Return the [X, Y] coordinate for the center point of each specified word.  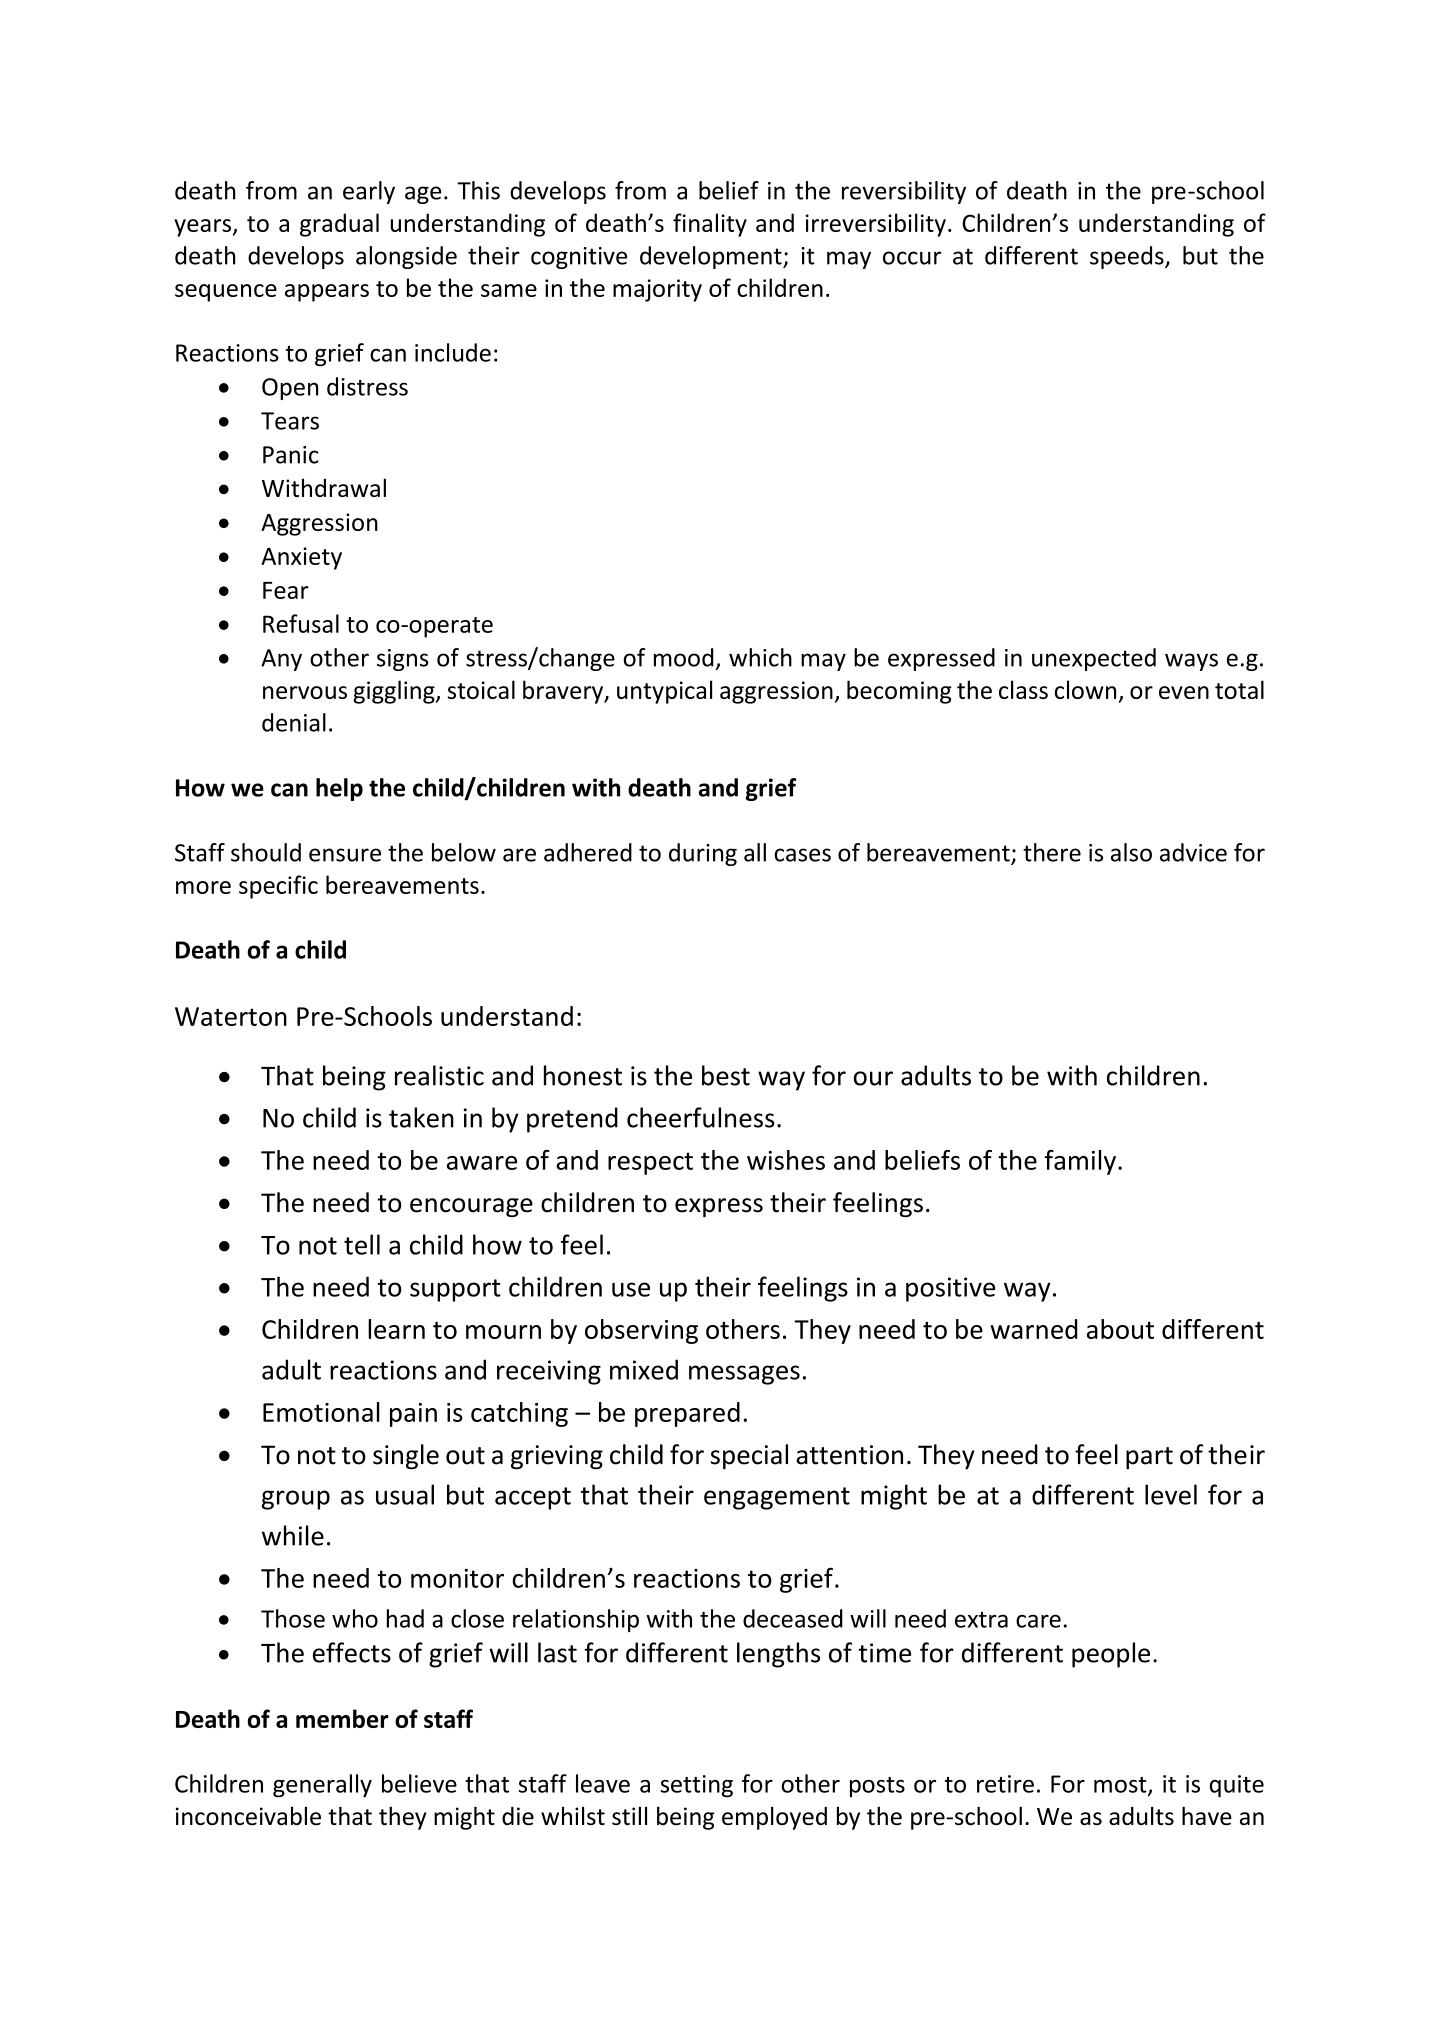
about [1120, 1329]
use [631, 1289]
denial [294, 722]
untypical [664, 692]
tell [362, 1244]
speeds [1128, 257]
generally [322, 1786]
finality [710, 225]
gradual [339, 225]
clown [1085, 689]
